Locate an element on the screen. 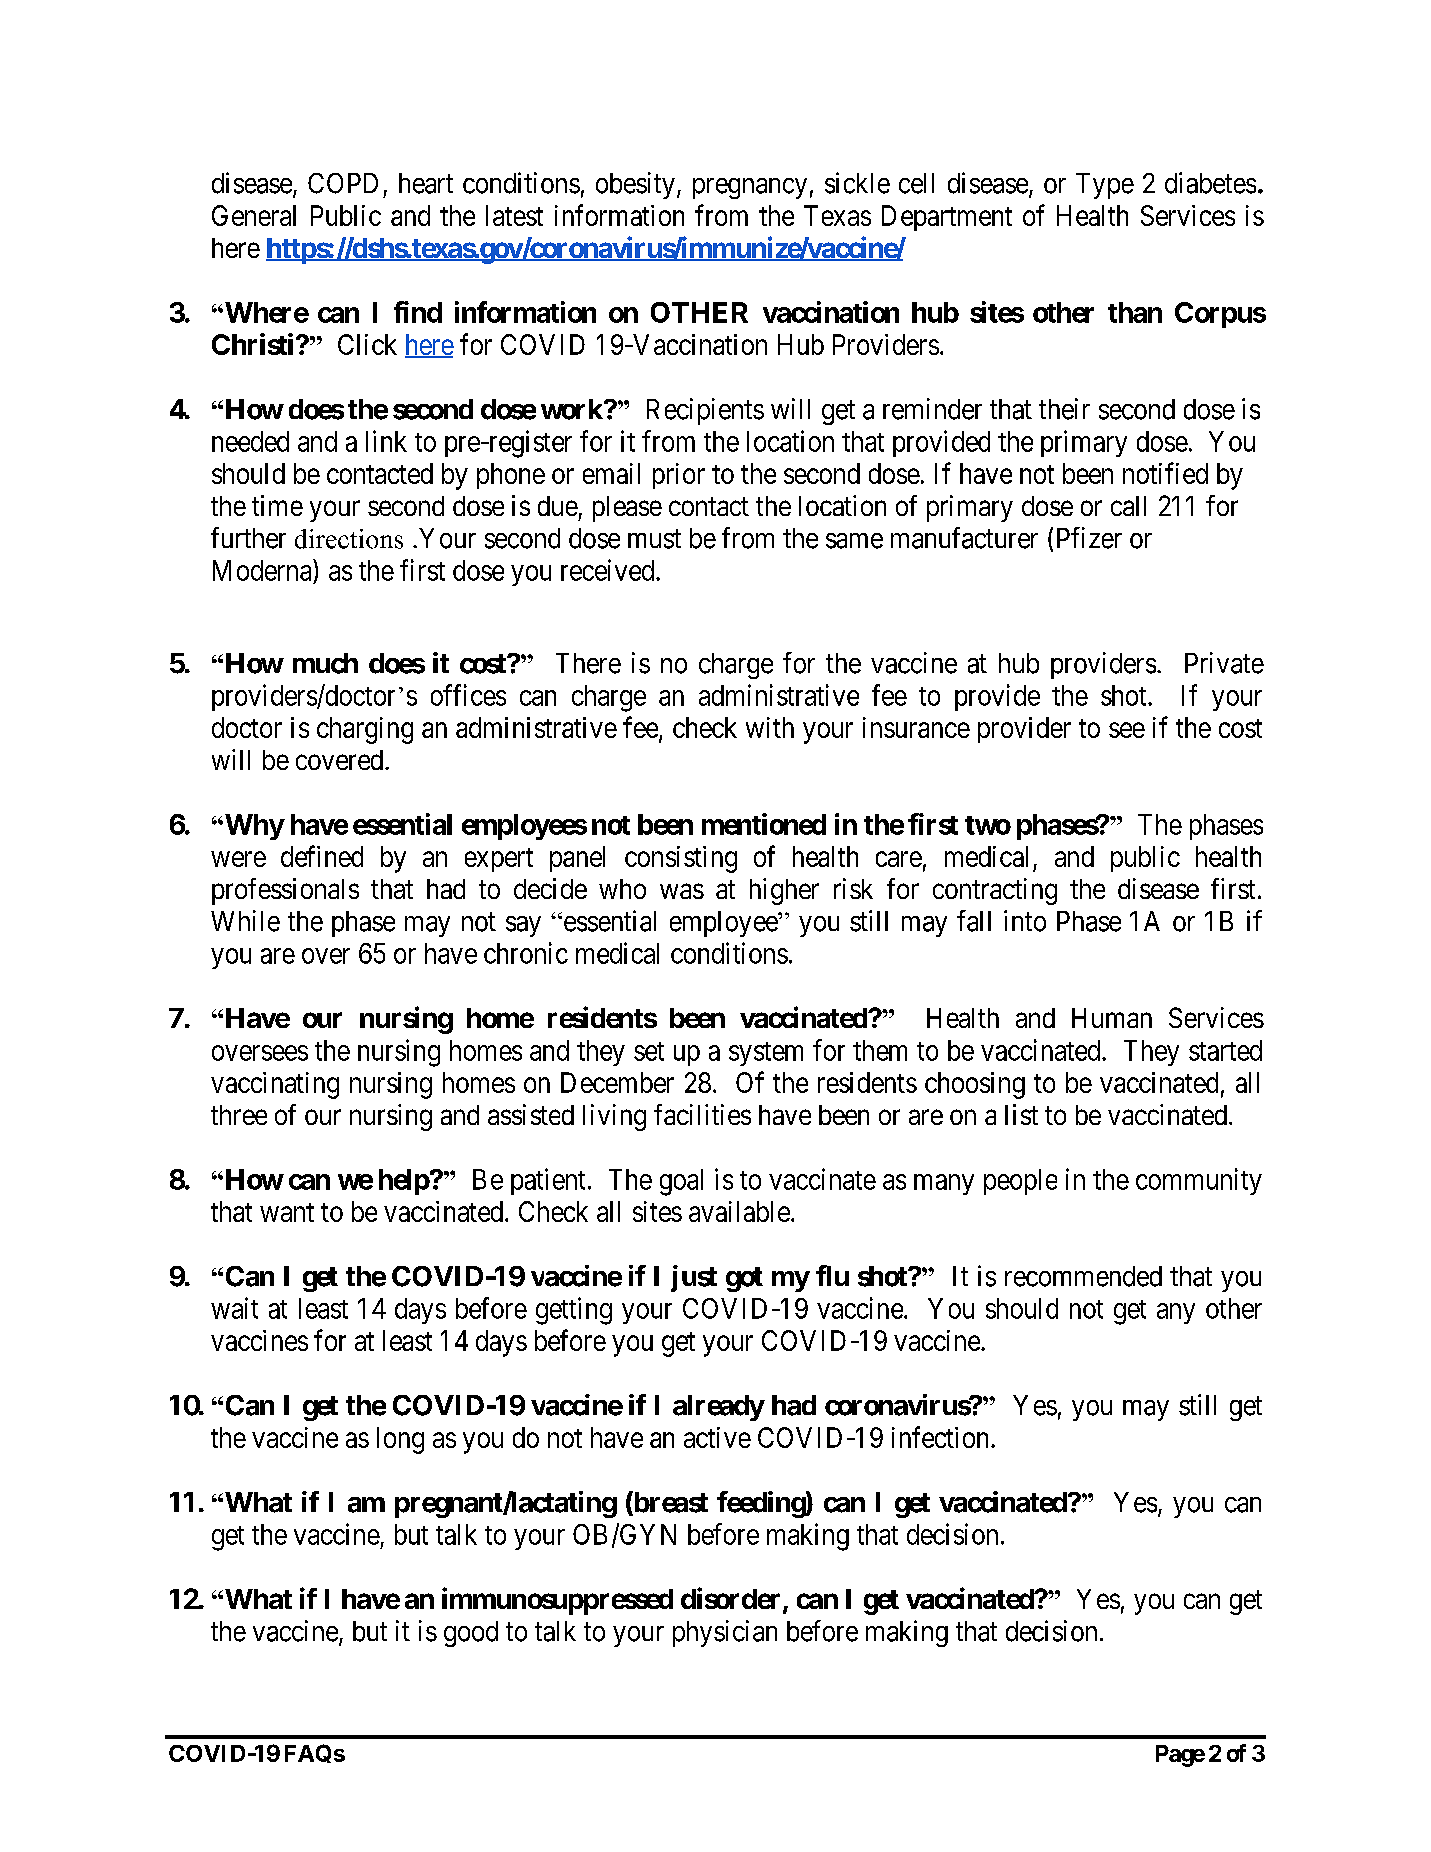 This screenshot has width=1431, height=1852. good is located at coordinates (471, 1634).
